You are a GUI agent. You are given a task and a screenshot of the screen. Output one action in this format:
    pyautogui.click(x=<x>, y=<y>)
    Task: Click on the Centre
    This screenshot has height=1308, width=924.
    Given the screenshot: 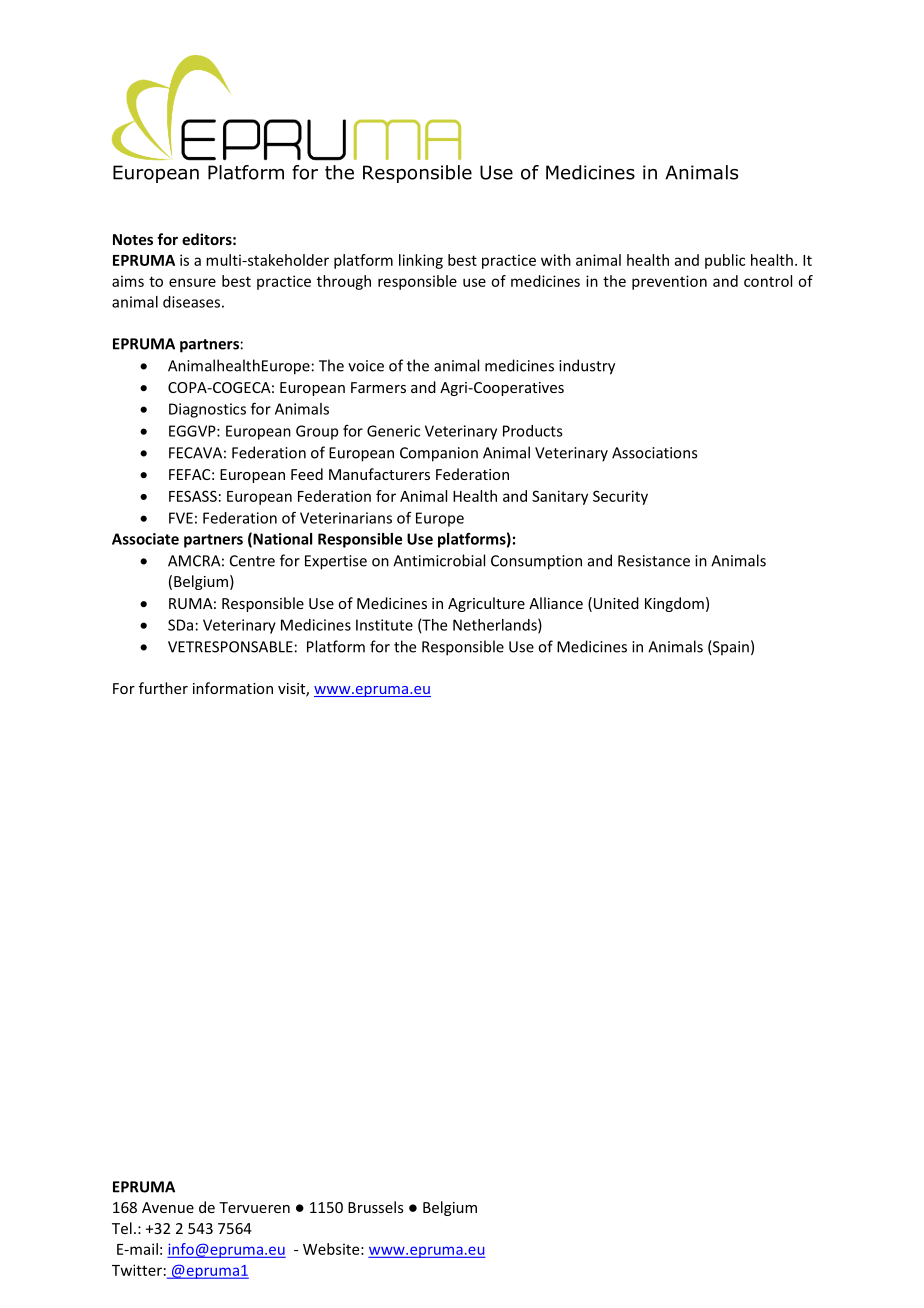 What is the action you would take?
    pyautogui.click(x=252, y=561)
